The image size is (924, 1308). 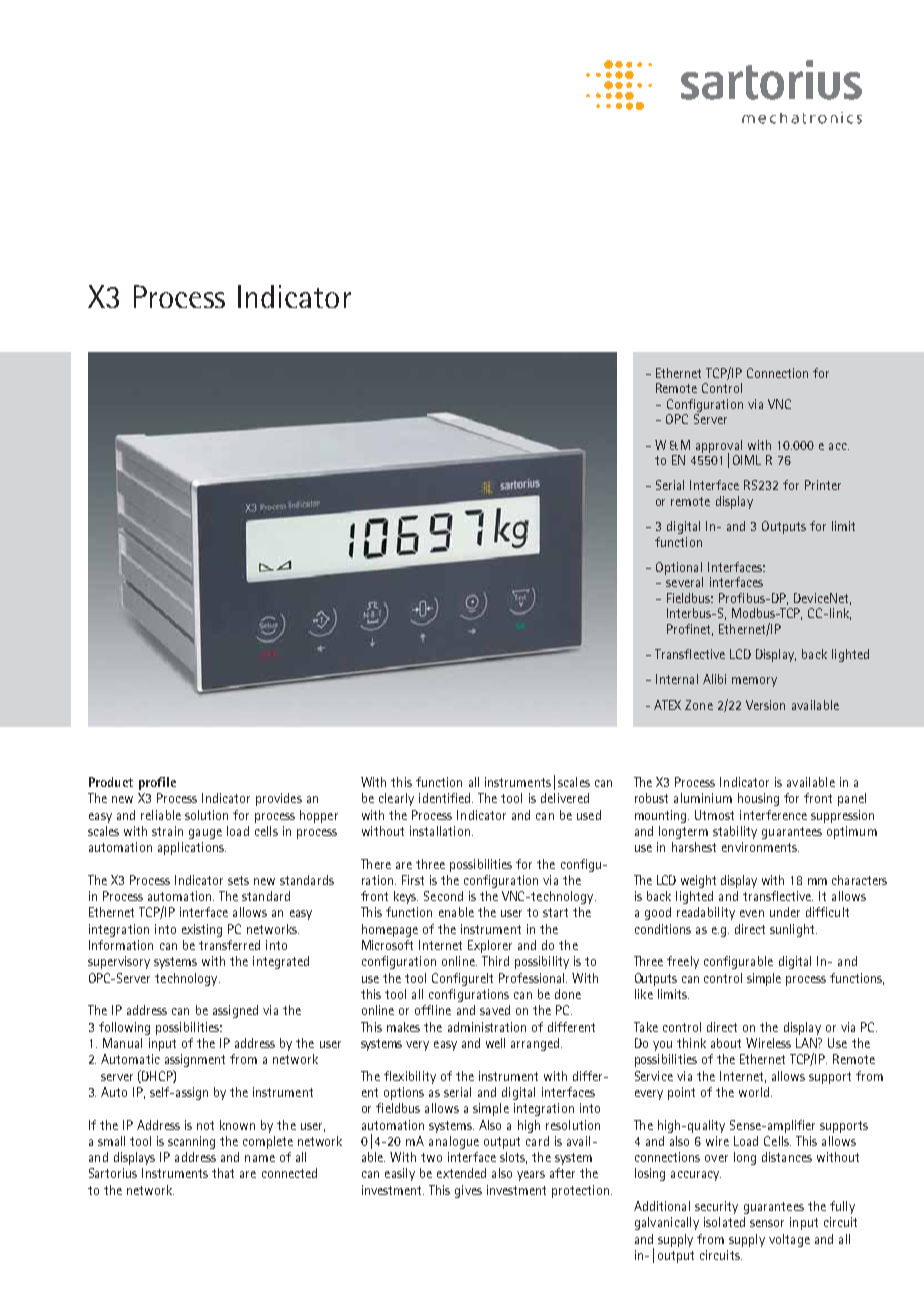 I want to click on environments, so click(x=760, y=847).
